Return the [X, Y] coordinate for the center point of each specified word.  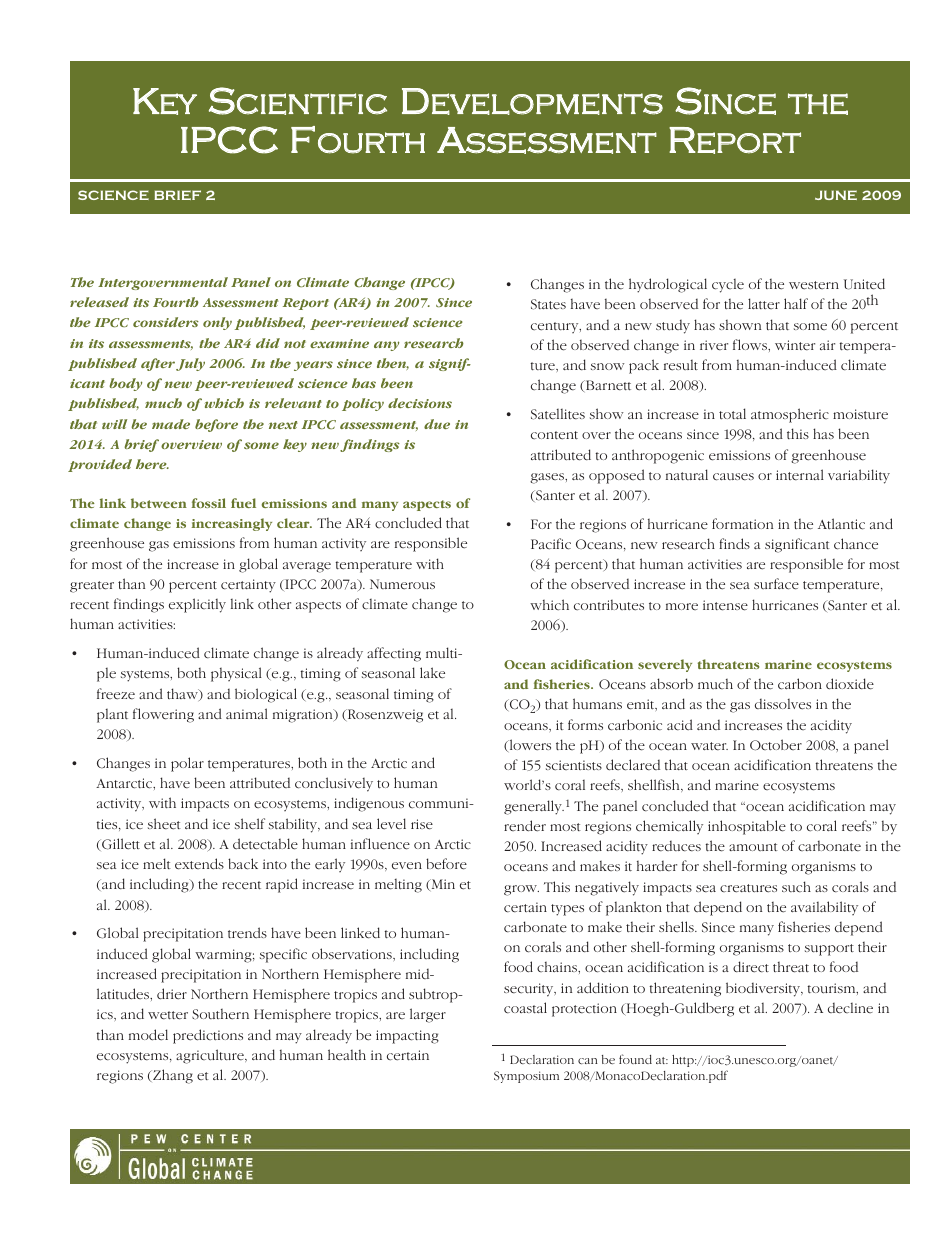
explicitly [197, 605]
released [99, 302]
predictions [208, 1036]
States [548, 304]
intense [725, 605]
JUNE [836, 195]
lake [432, 673]
